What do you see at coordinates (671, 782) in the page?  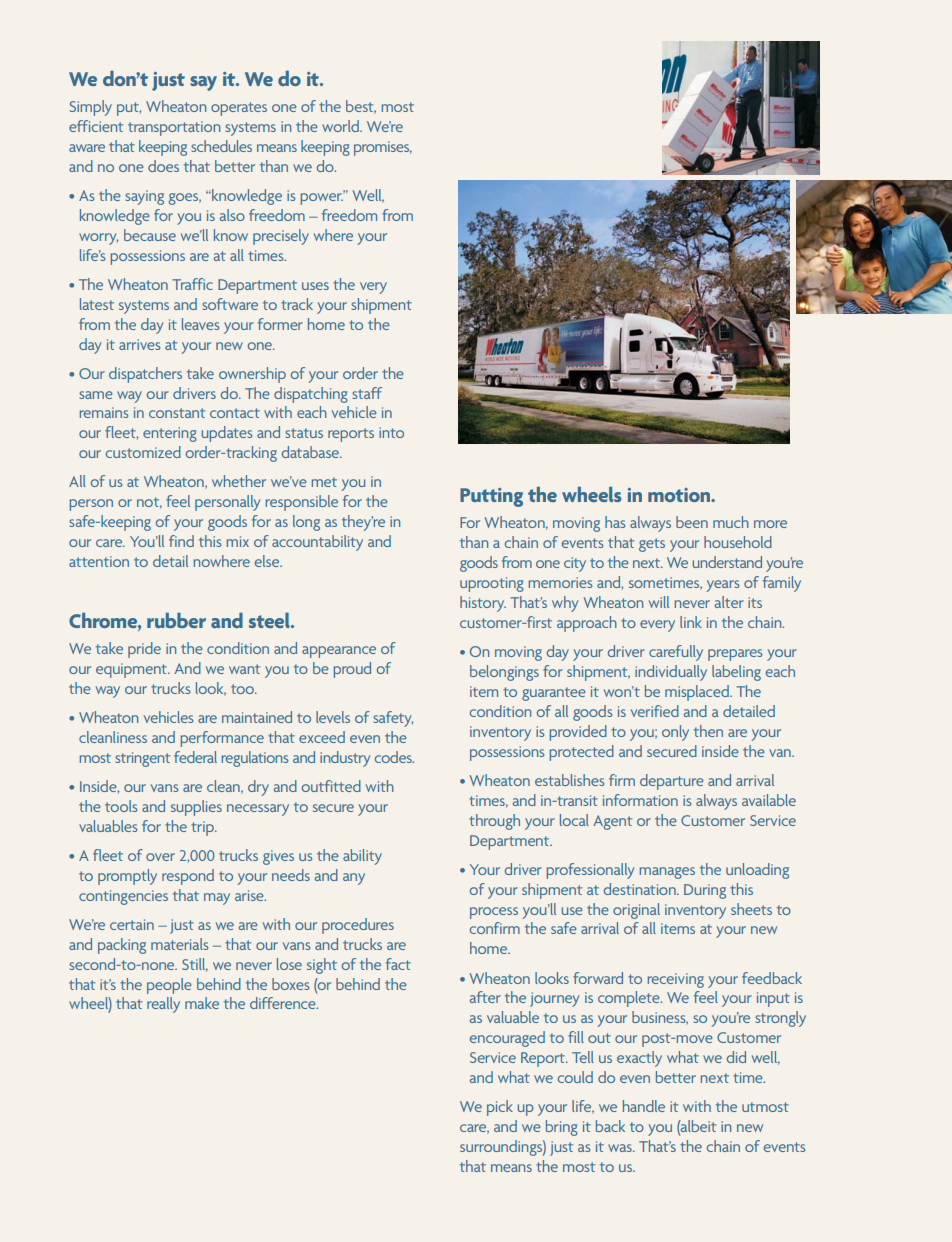 I see `departure` at bounding box center [671, 782].
